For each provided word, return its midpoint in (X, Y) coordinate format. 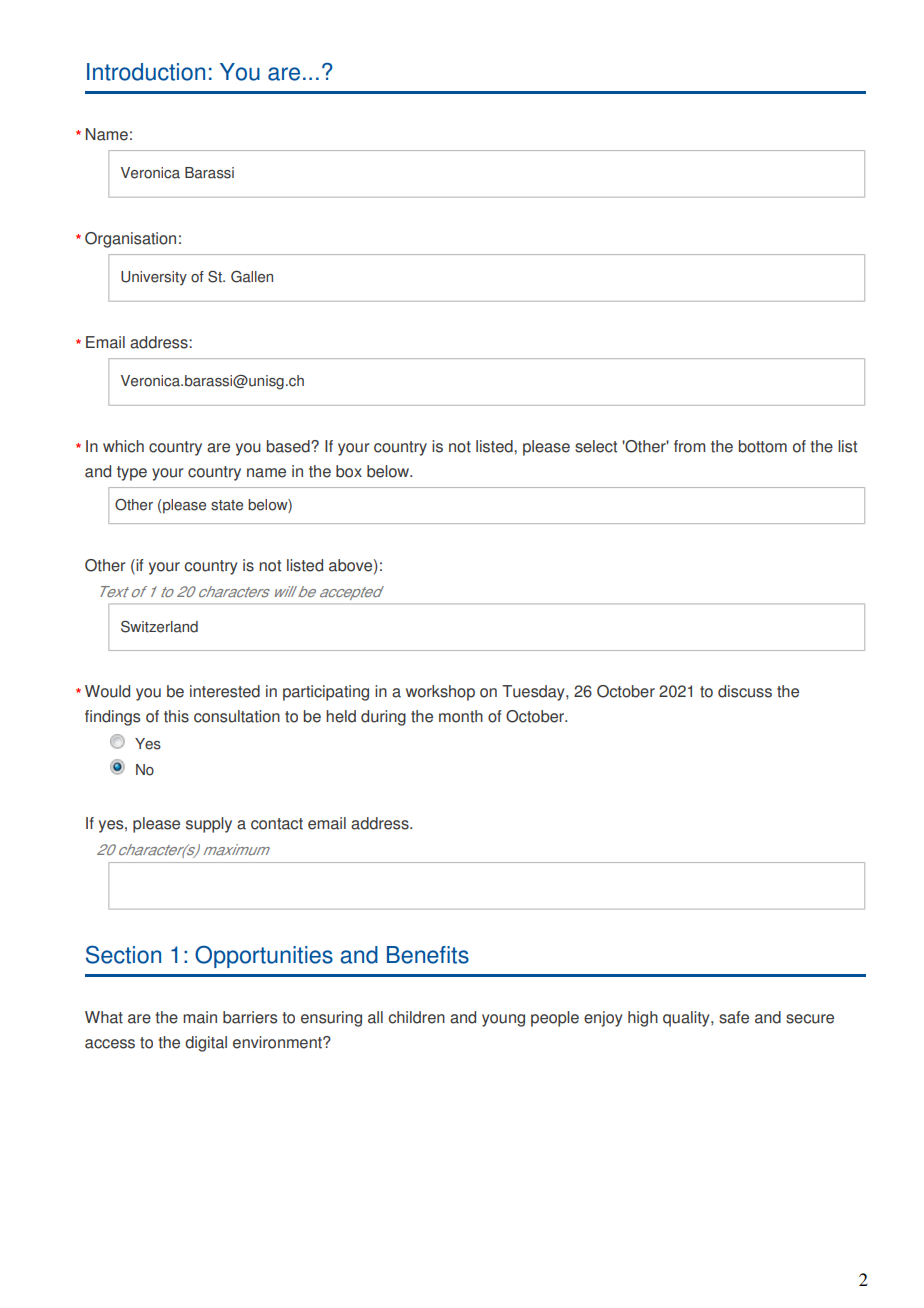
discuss (745, 691)
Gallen (252, 277)
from (689, 446)
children (416, 1017)
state (227, 505)
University (154, 278)
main (200, 1017)
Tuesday (534, 693)
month (461, 716)
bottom (763, 446)
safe (734, 1017)
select (596, 446)
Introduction (146, 72)
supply (209, 825)
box (349, 471)
